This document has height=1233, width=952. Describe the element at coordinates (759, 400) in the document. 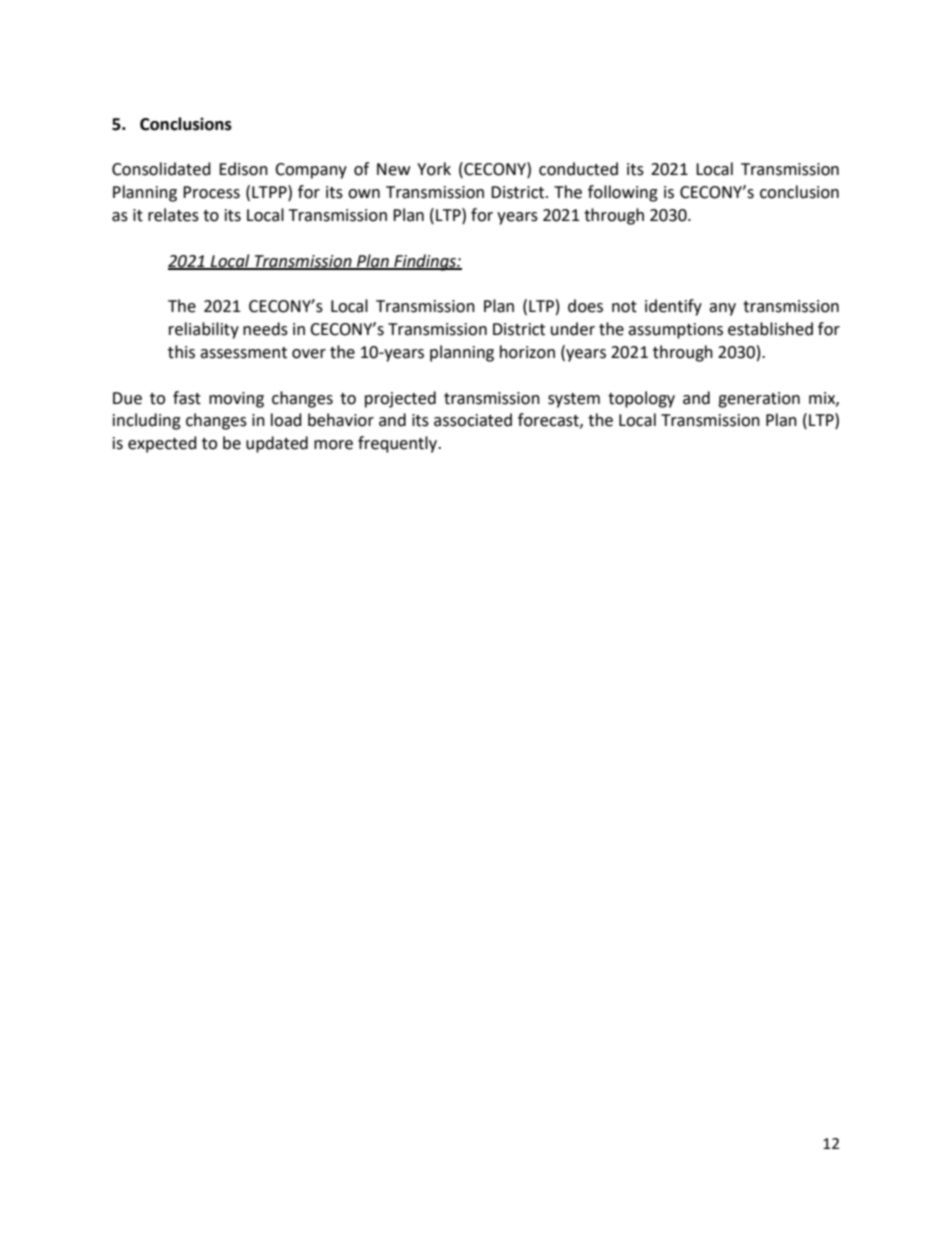

I see `generation` at that location.
